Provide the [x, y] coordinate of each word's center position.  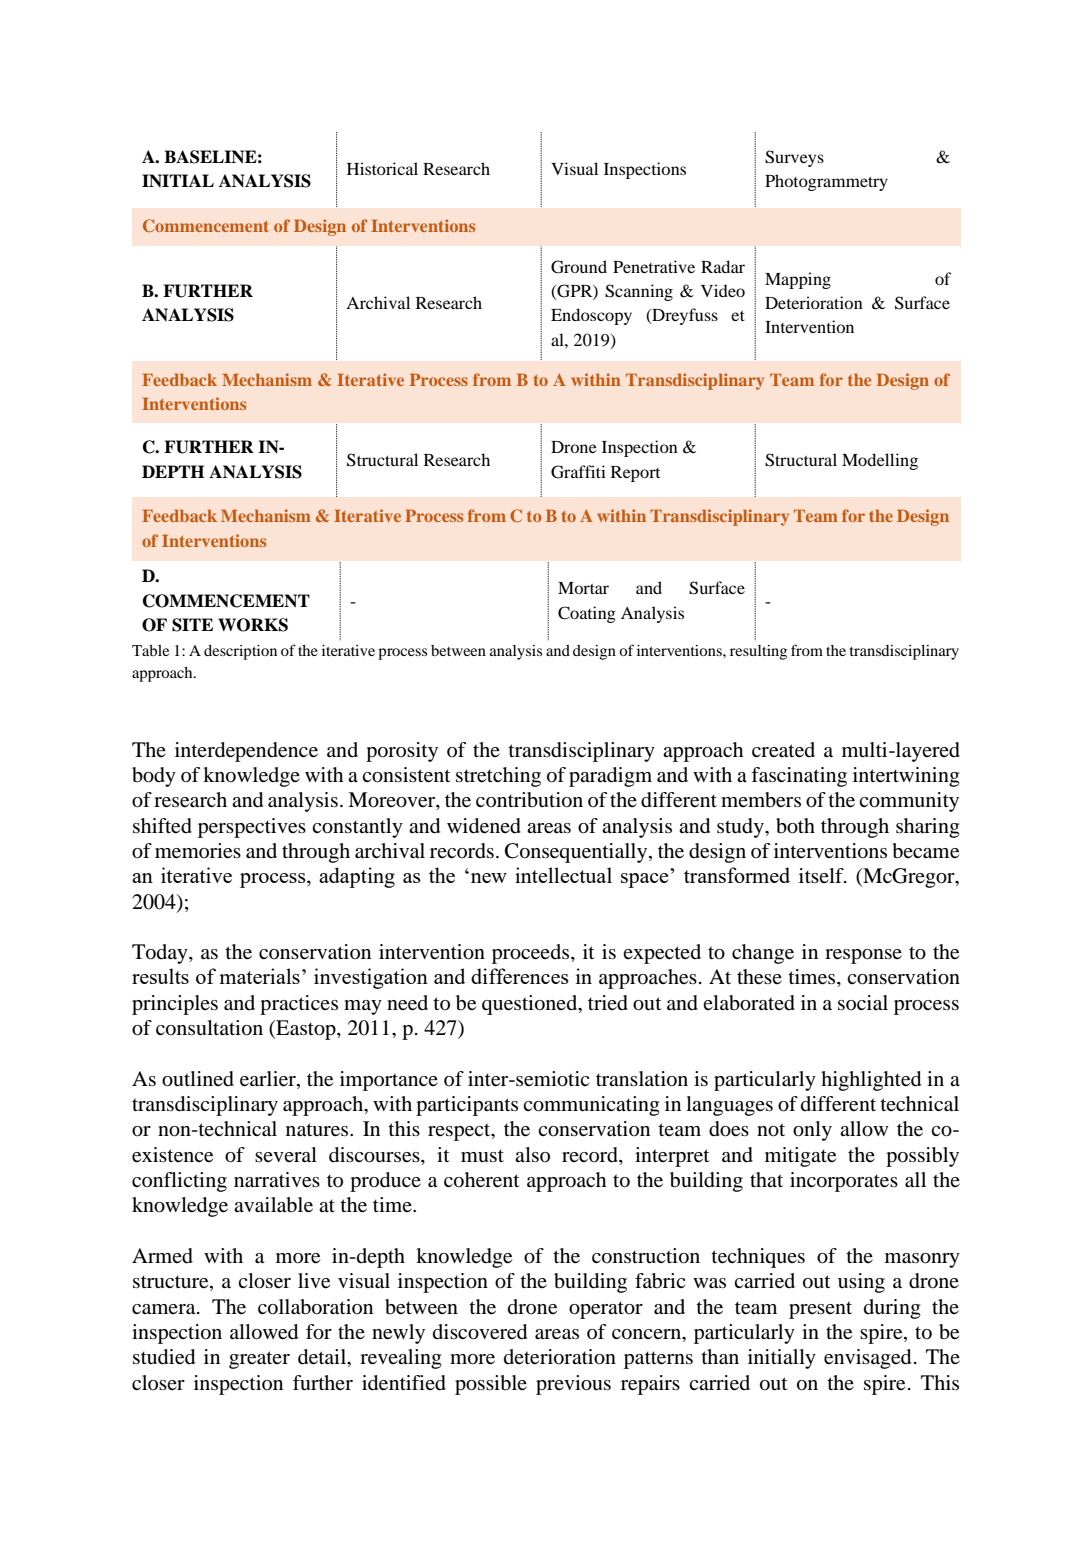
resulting [758, 652]
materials [259, 976]
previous [573, 1385]
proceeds [530, 954]
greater [259, 1360]
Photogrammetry [826, 182]
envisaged [867, 1359]
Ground [579, 267]
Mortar [583, 588]
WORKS [253, 625]
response [863, 956]
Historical [382, 168]
